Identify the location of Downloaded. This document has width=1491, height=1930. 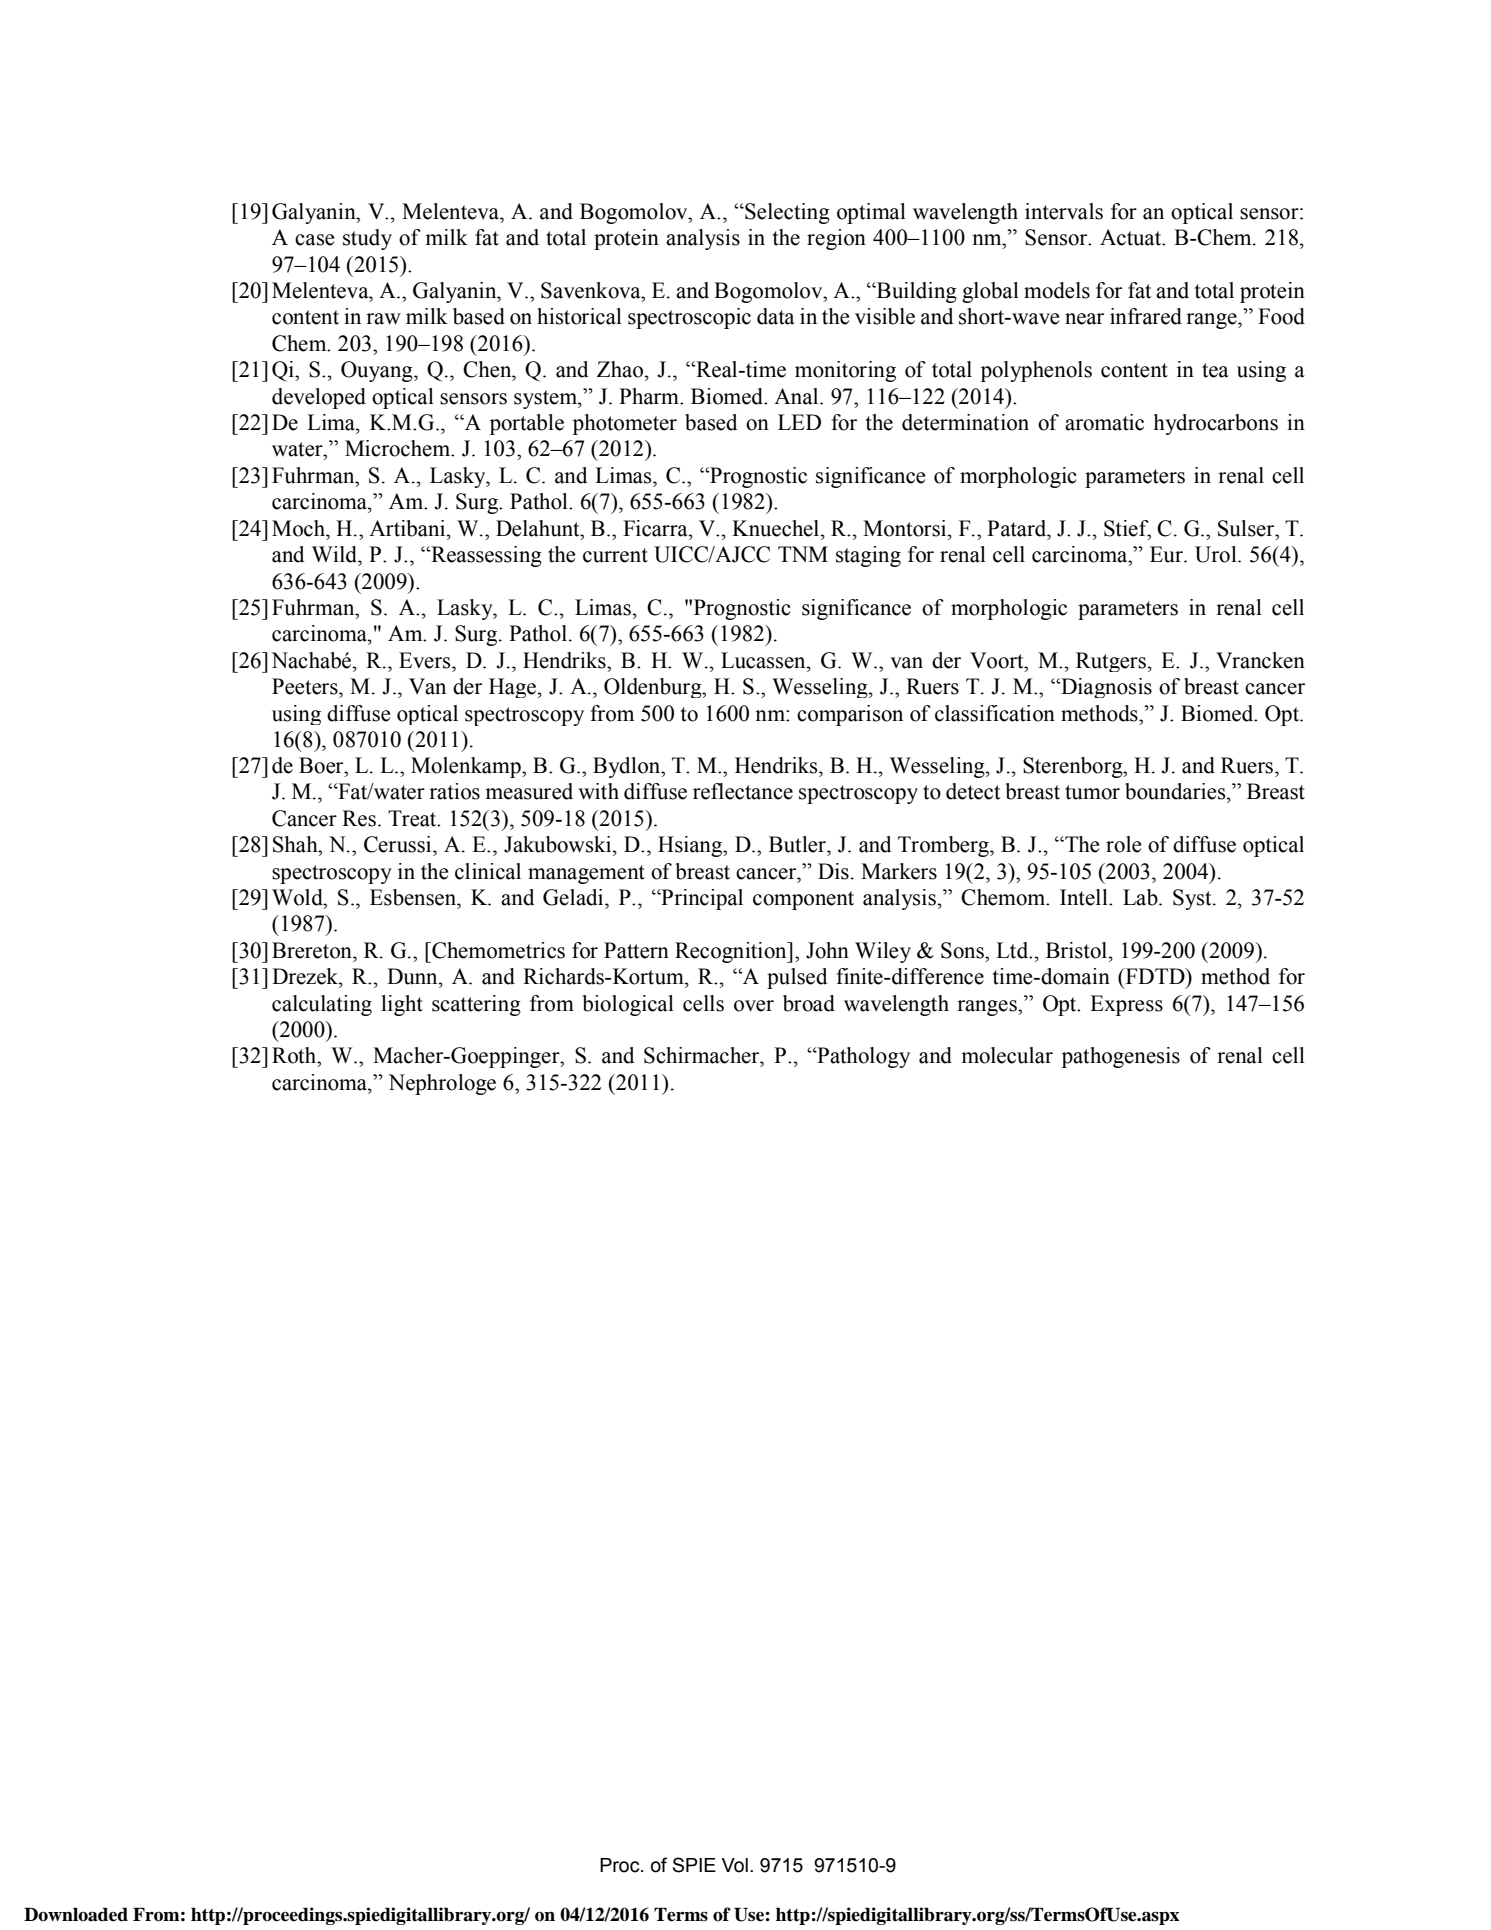
(76, 1914).
